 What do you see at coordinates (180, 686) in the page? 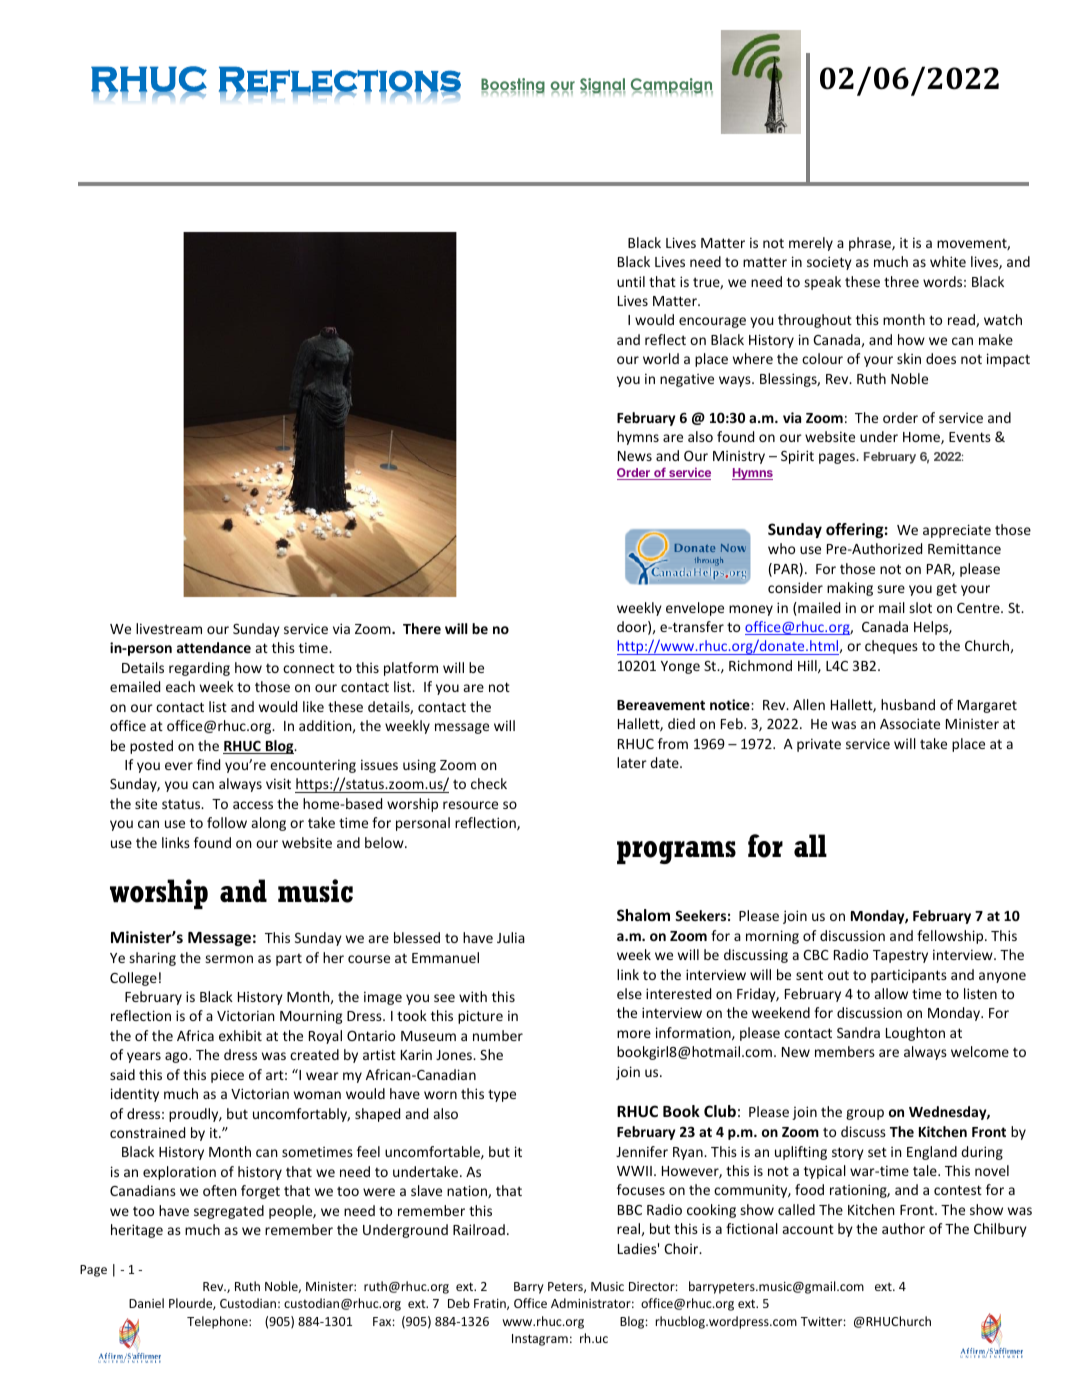
I see `each` at bounding box center [180, 686].
